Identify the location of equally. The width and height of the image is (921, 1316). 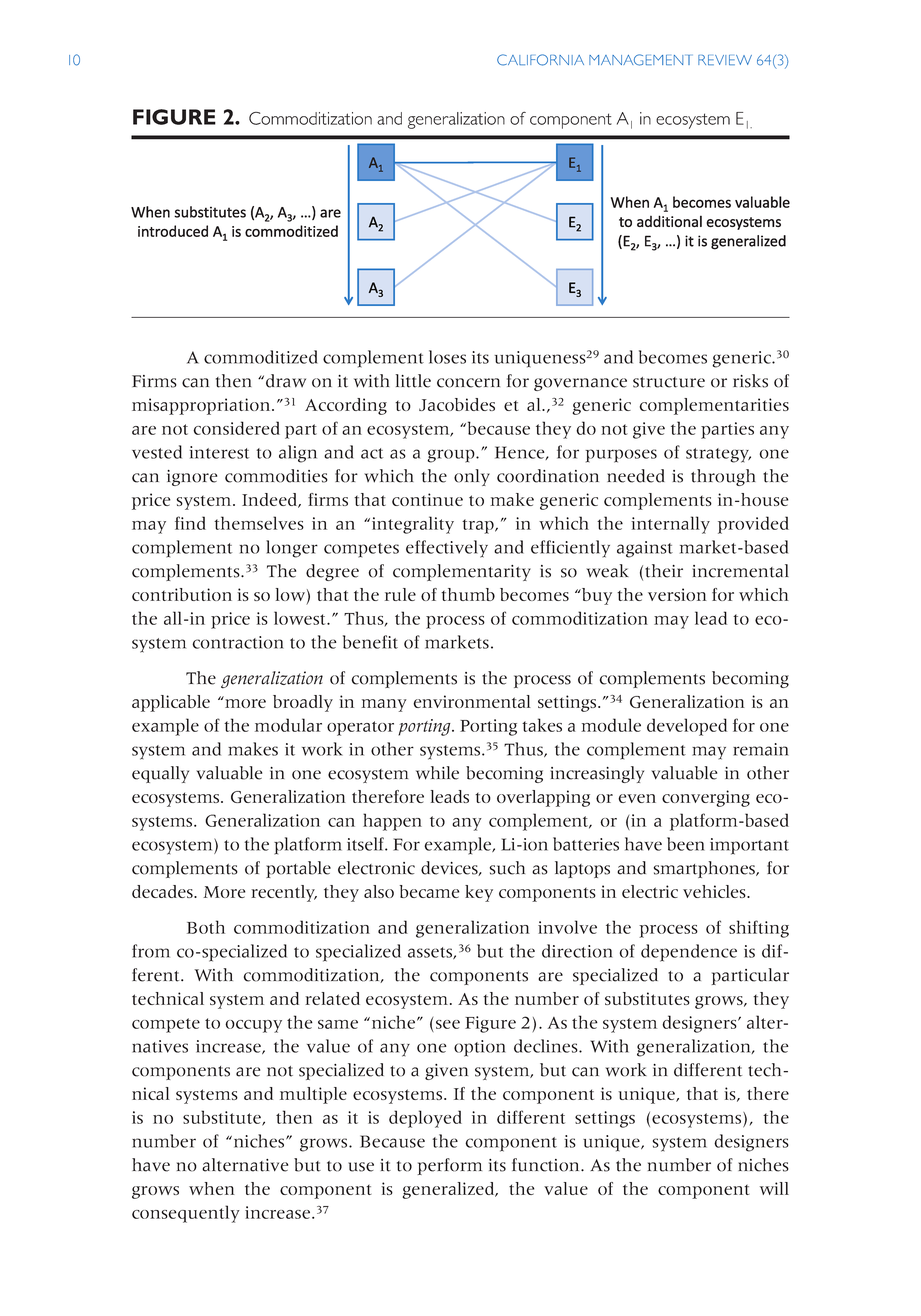
(160, 774).
